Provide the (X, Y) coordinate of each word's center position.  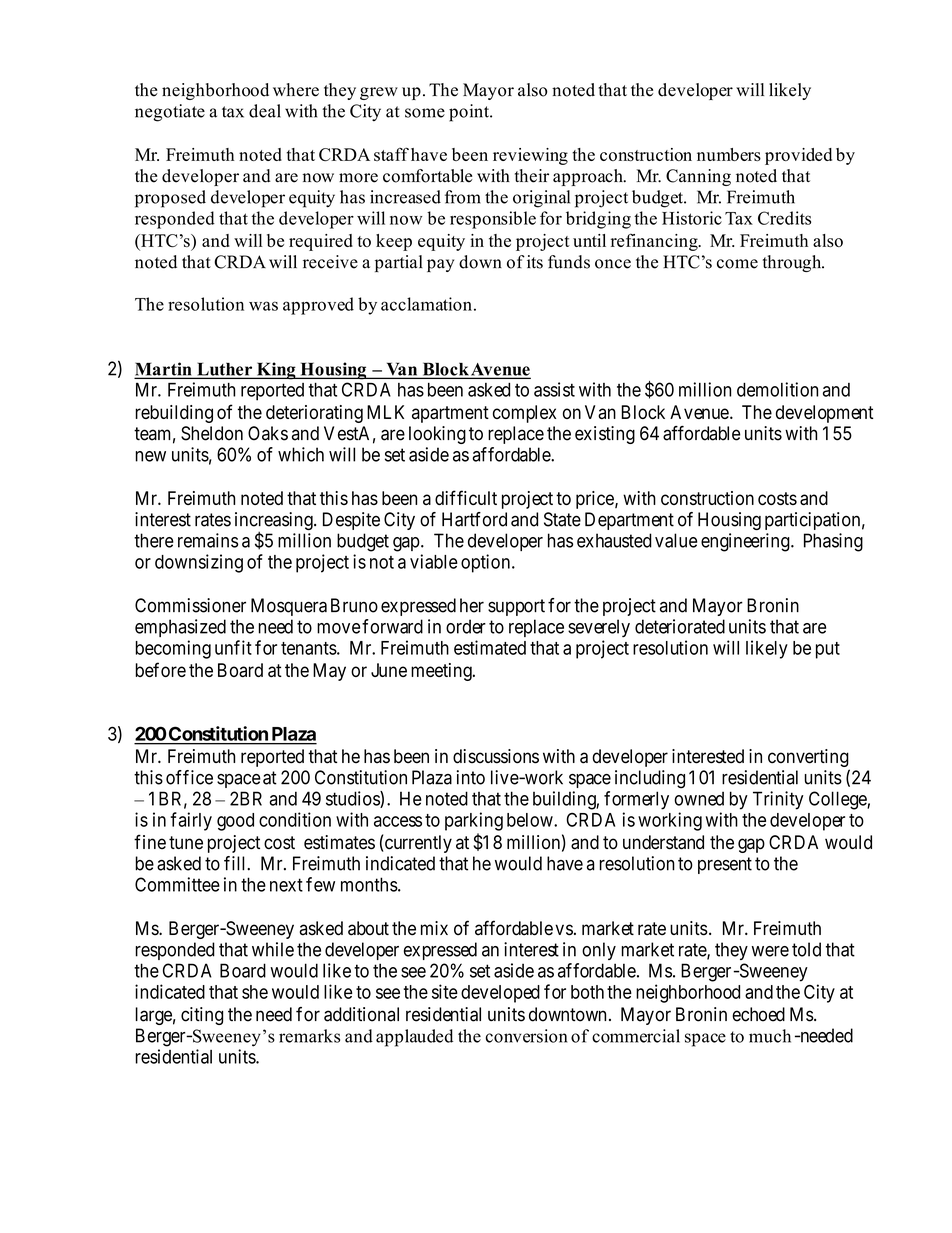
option (485, 563)
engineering (746, 542)
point (470, 113)
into (471, 777)
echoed (758, 1014)
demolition (777, 389)
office (189, 777)
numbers (729, 154)
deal (265, 111)
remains (208, 540)
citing (202, 1016)
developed (500, 994)
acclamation (426, 304)
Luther (225, 370)
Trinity (778, 800)
